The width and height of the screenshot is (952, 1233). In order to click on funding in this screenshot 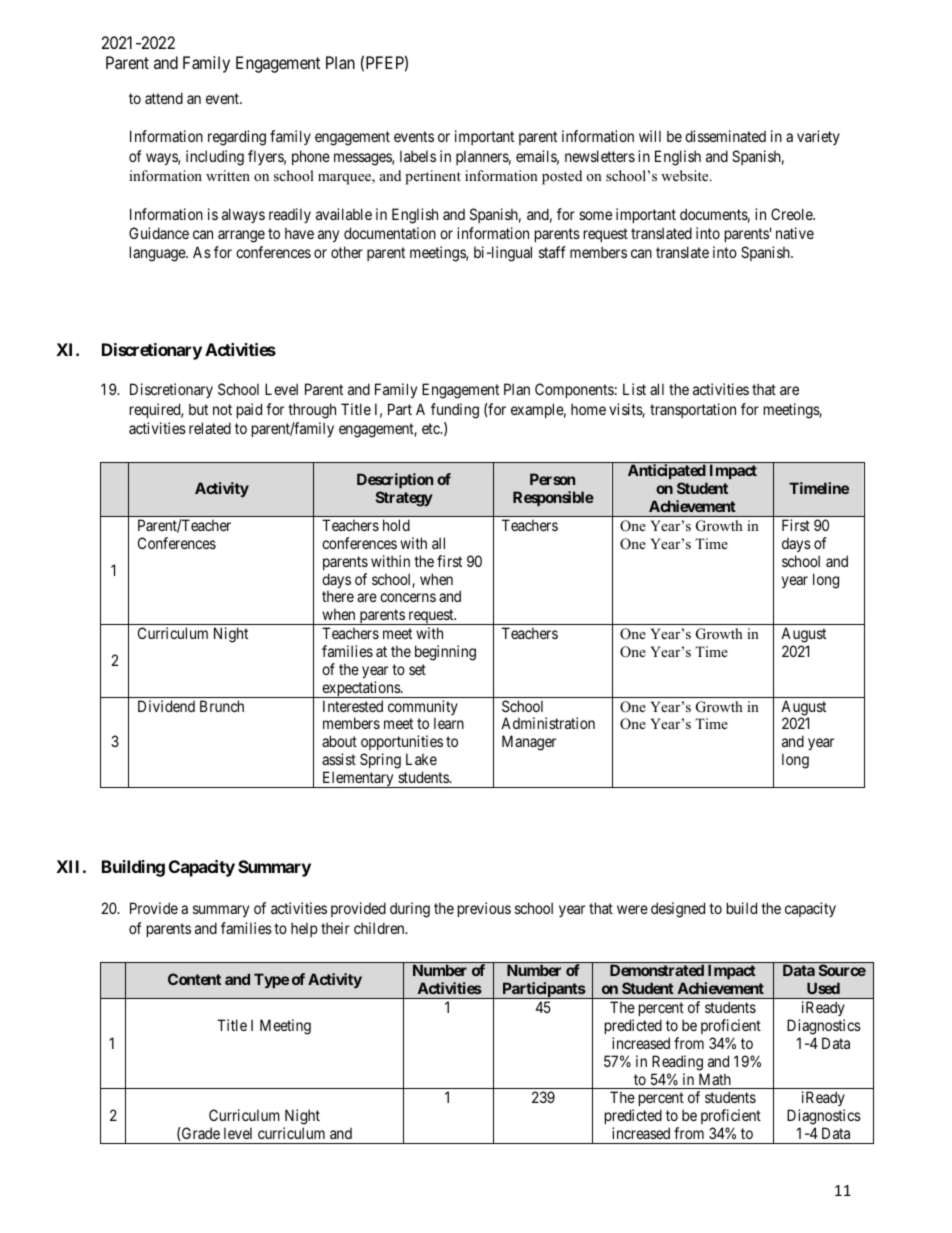, I will do `click(455, 411)`.
